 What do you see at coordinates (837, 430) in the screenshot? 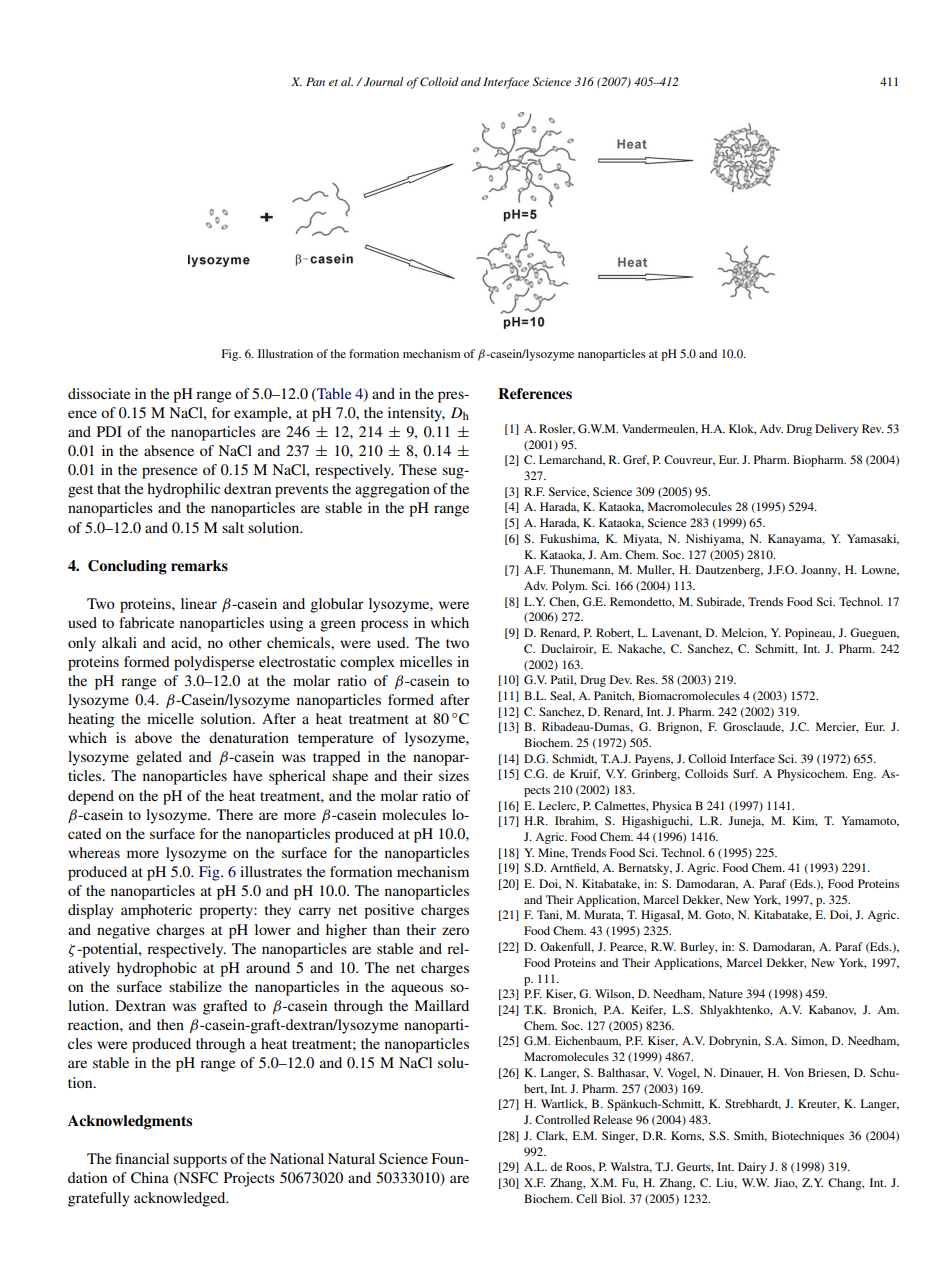
I see `Delivery` at bounding box center [837, 430].
